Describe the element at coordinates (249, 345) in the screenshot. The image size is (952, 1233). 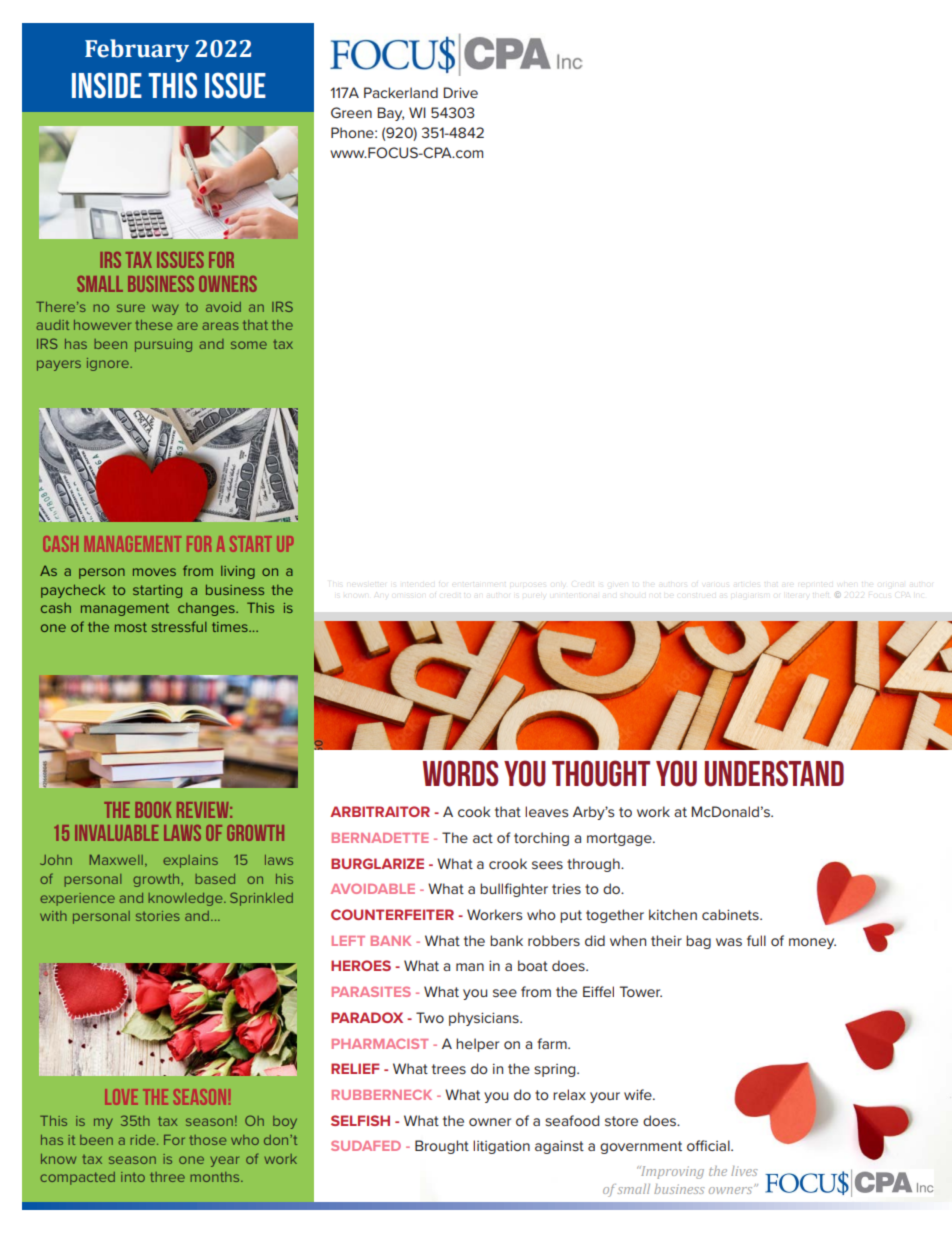
I see `some` at that location.
